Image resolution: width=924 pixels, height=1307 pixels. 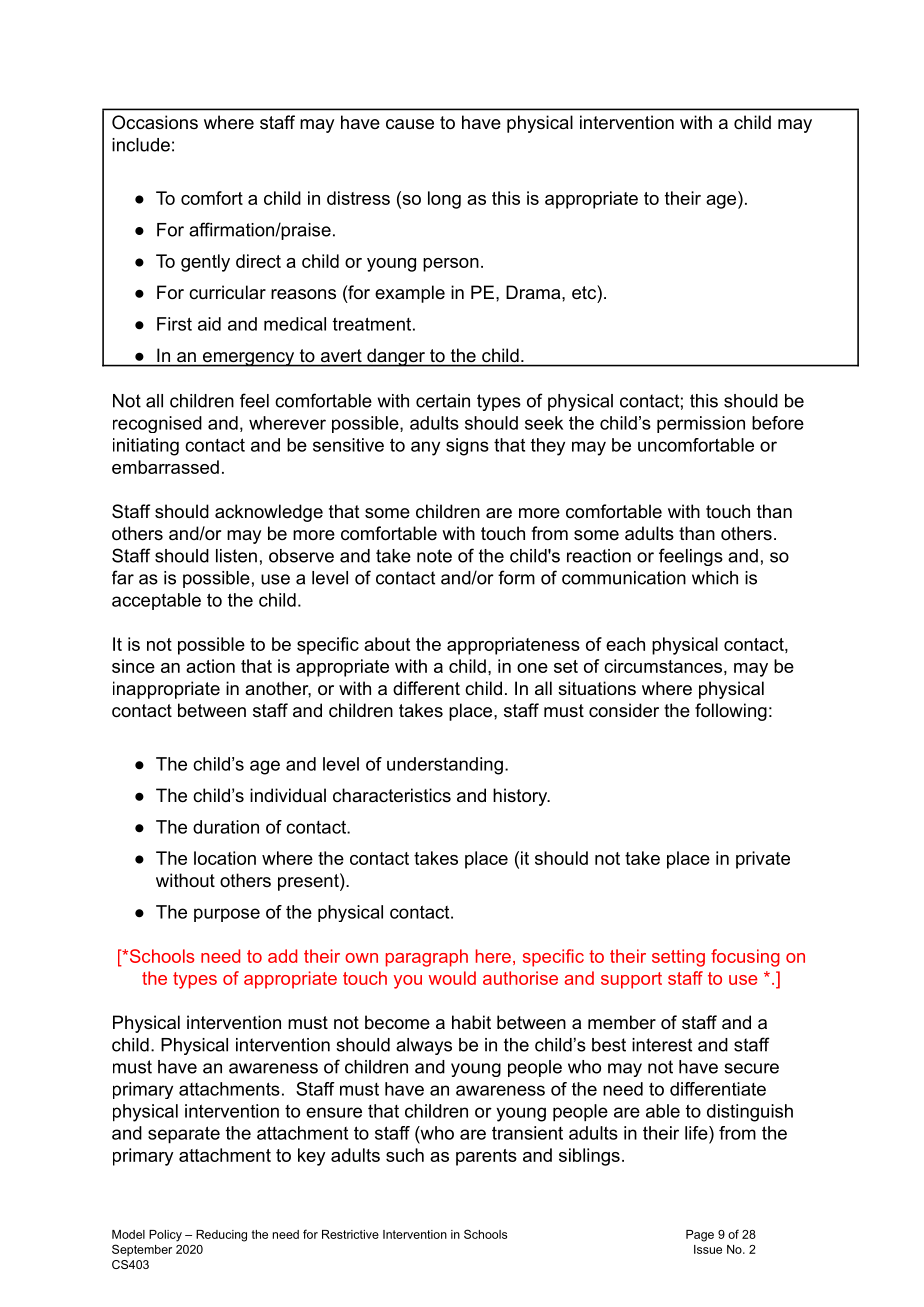 I want to click on Occasions, so click(x=155, y=122).
